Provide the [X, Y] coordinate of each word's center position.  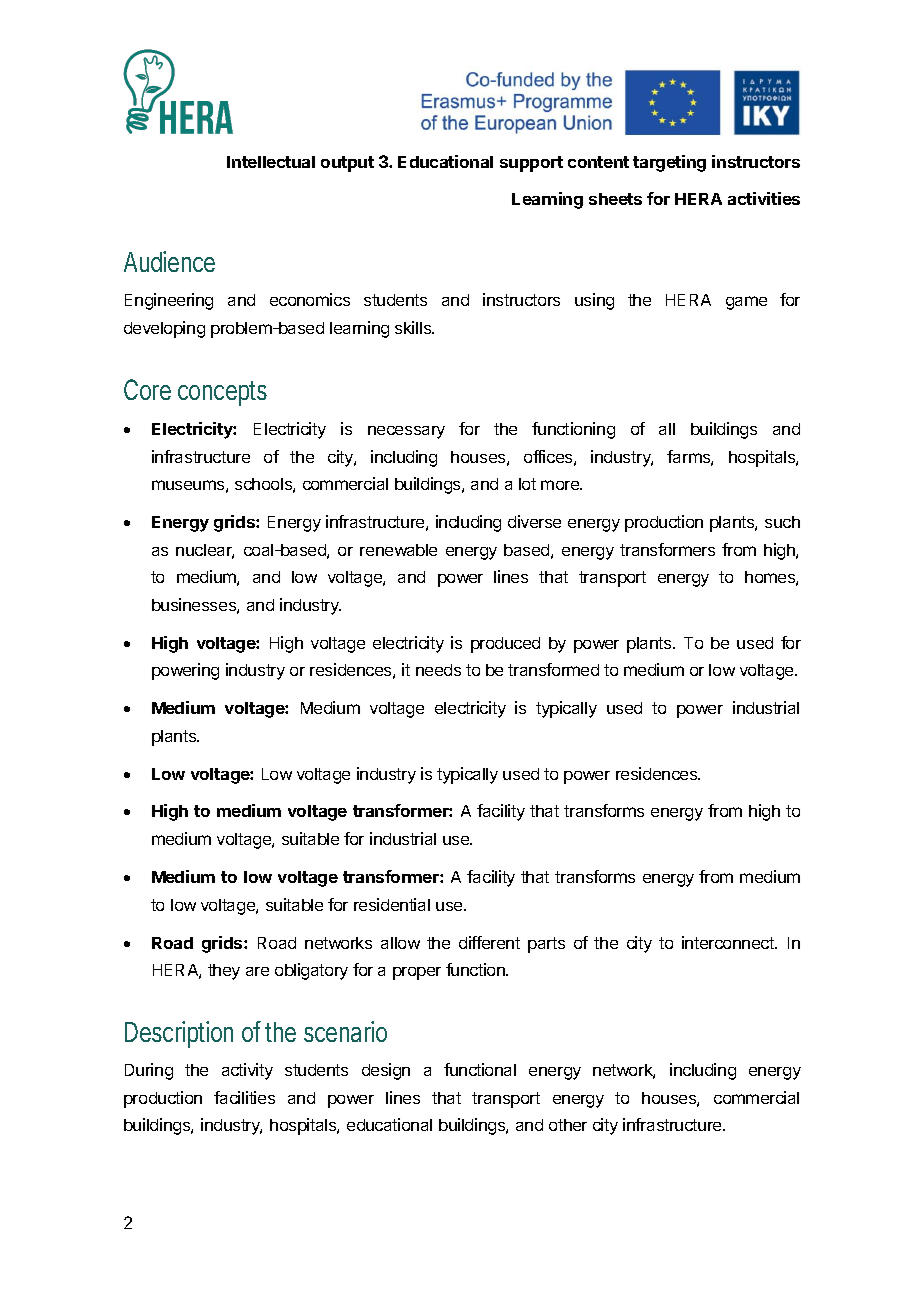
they [224, 972]
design [386, 1071]
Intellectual [271, 162]
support [531, 164]
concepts [222, 393]
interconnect [729, 942]
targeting [669, 163]
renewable [398, 550]
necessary [406, 432]
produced [505, 645]
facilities [244, 1097]
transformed [553, 669]
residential [392, 904]
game [746, 303]
